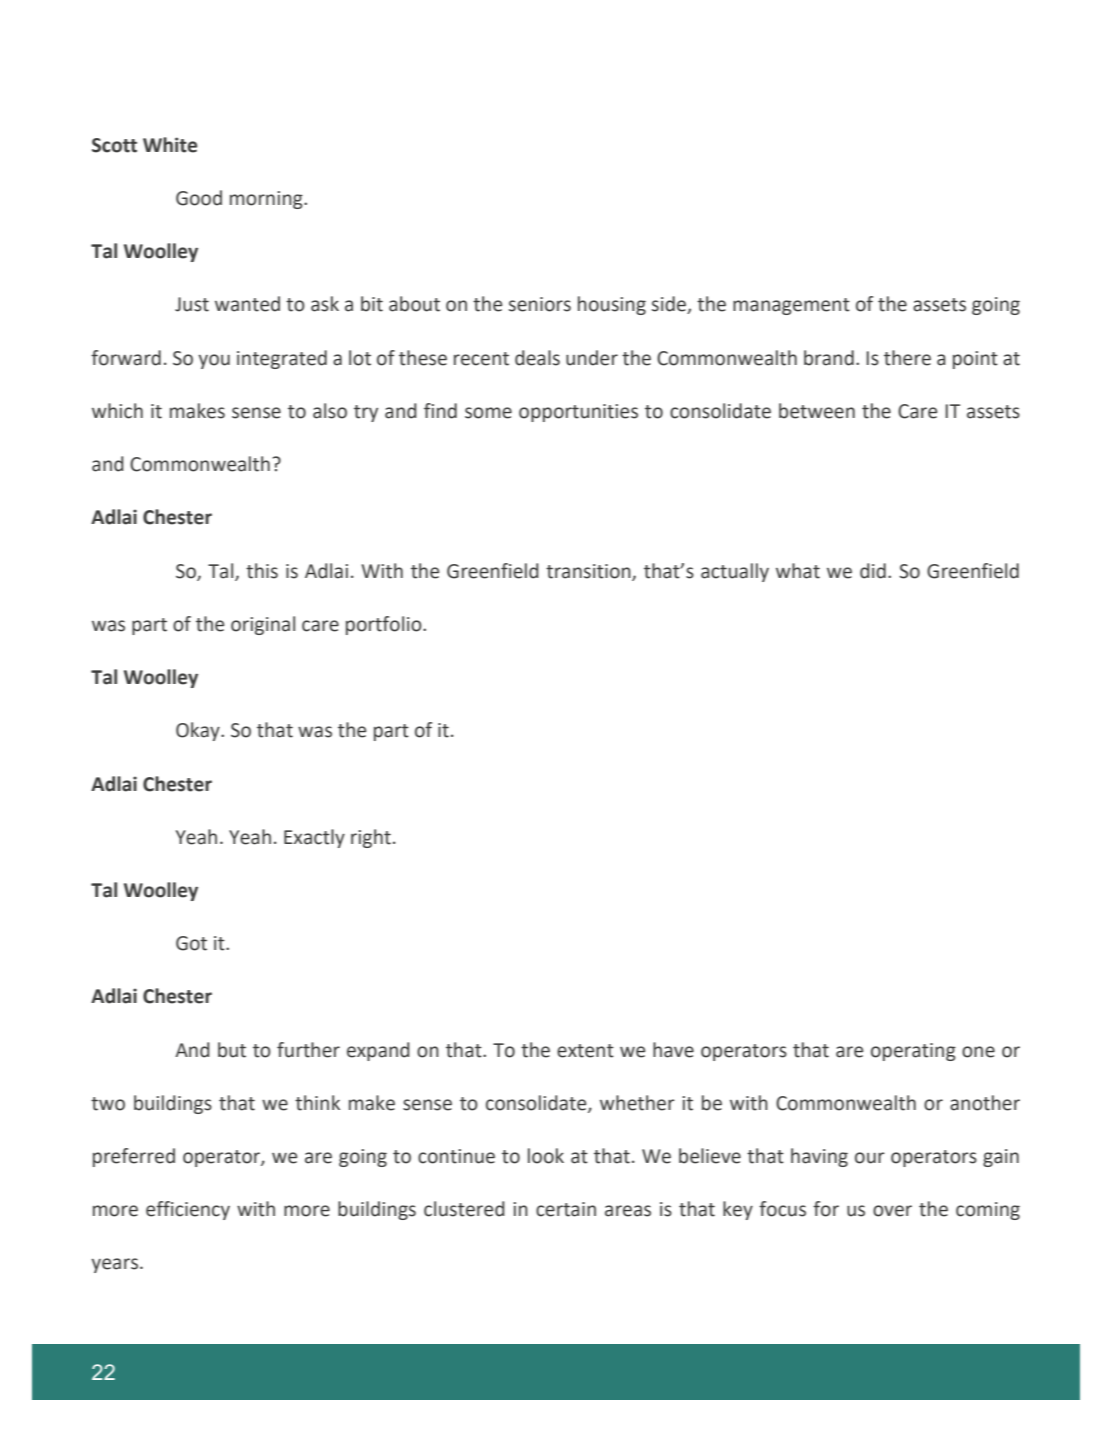 This screenshot has width=1112, height=1439. I want to click on did, so click(873, 571).
